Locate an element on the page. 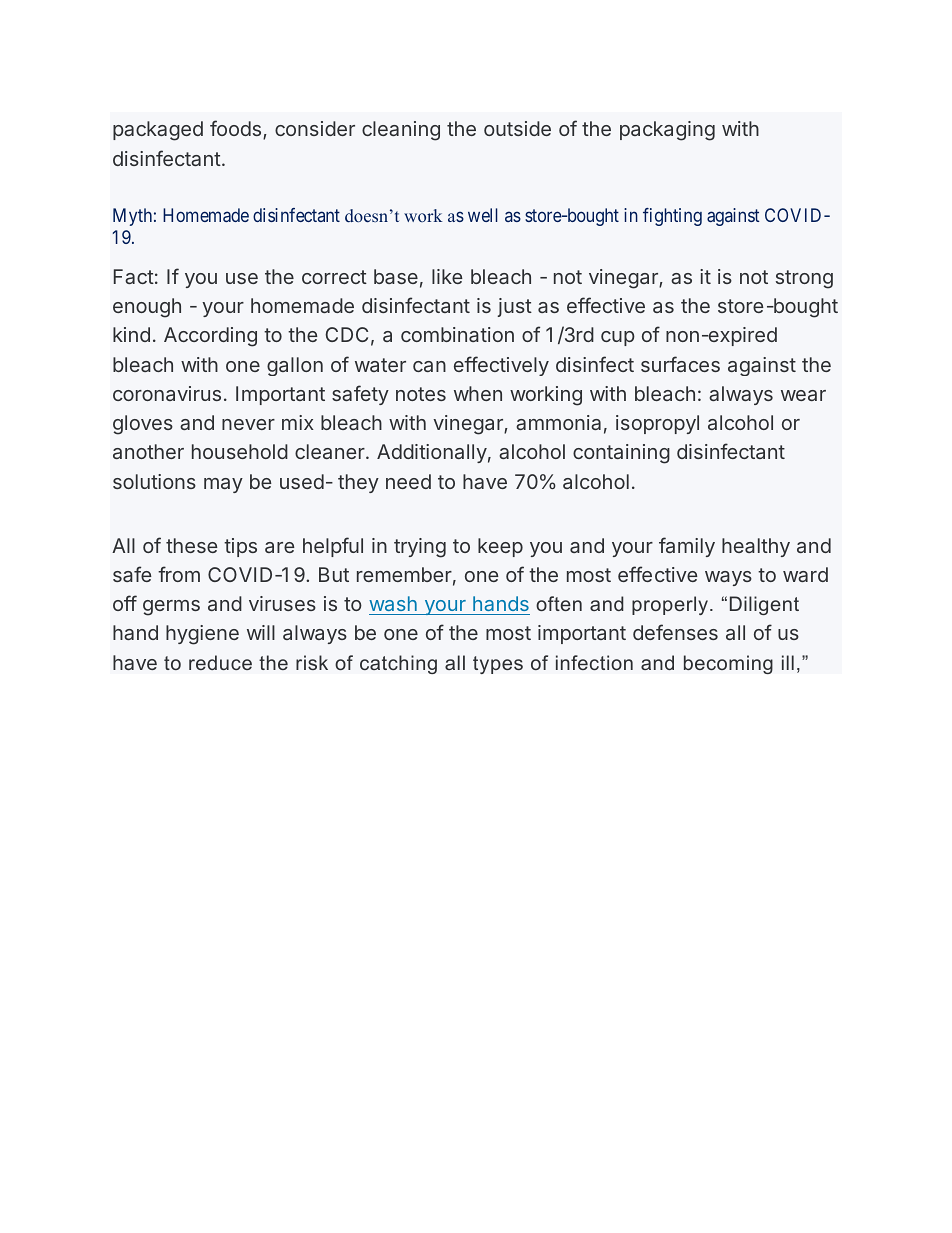 This document has height=1233, width=952. foods is located at coordinates (235, 128).
